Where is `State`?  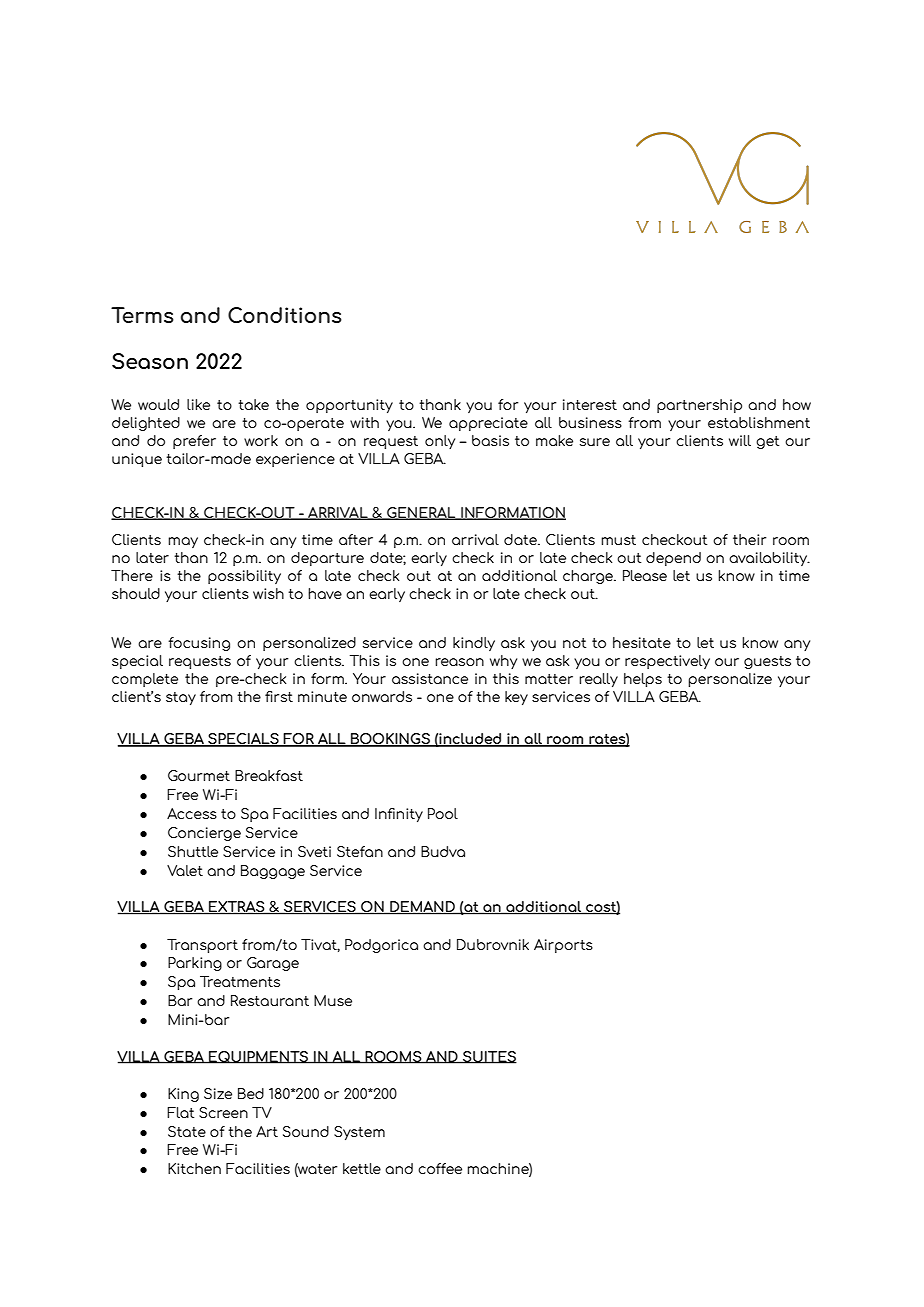 State is located at coordinates (187, 1131).
